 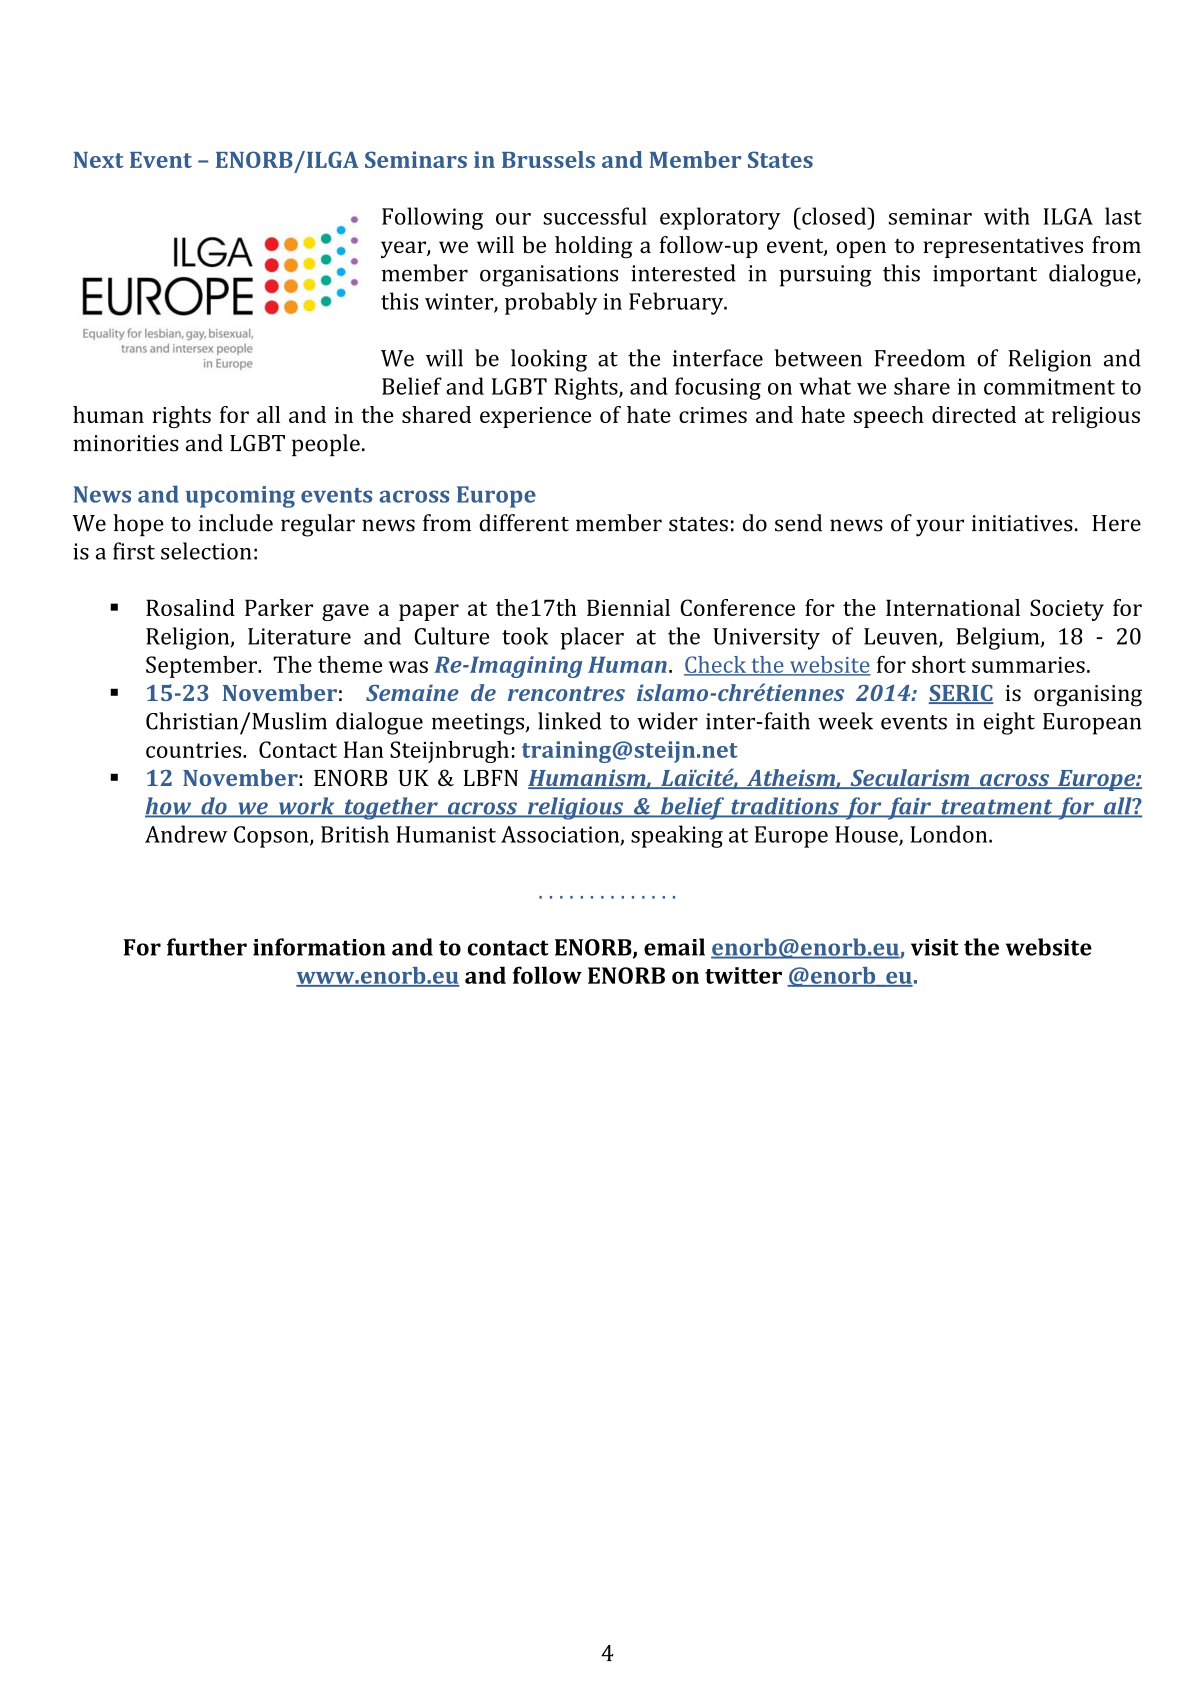 What do you see at coordinates (1007, 216) in the screenshot?
I see `with` at bounding box center [1007, 216].
